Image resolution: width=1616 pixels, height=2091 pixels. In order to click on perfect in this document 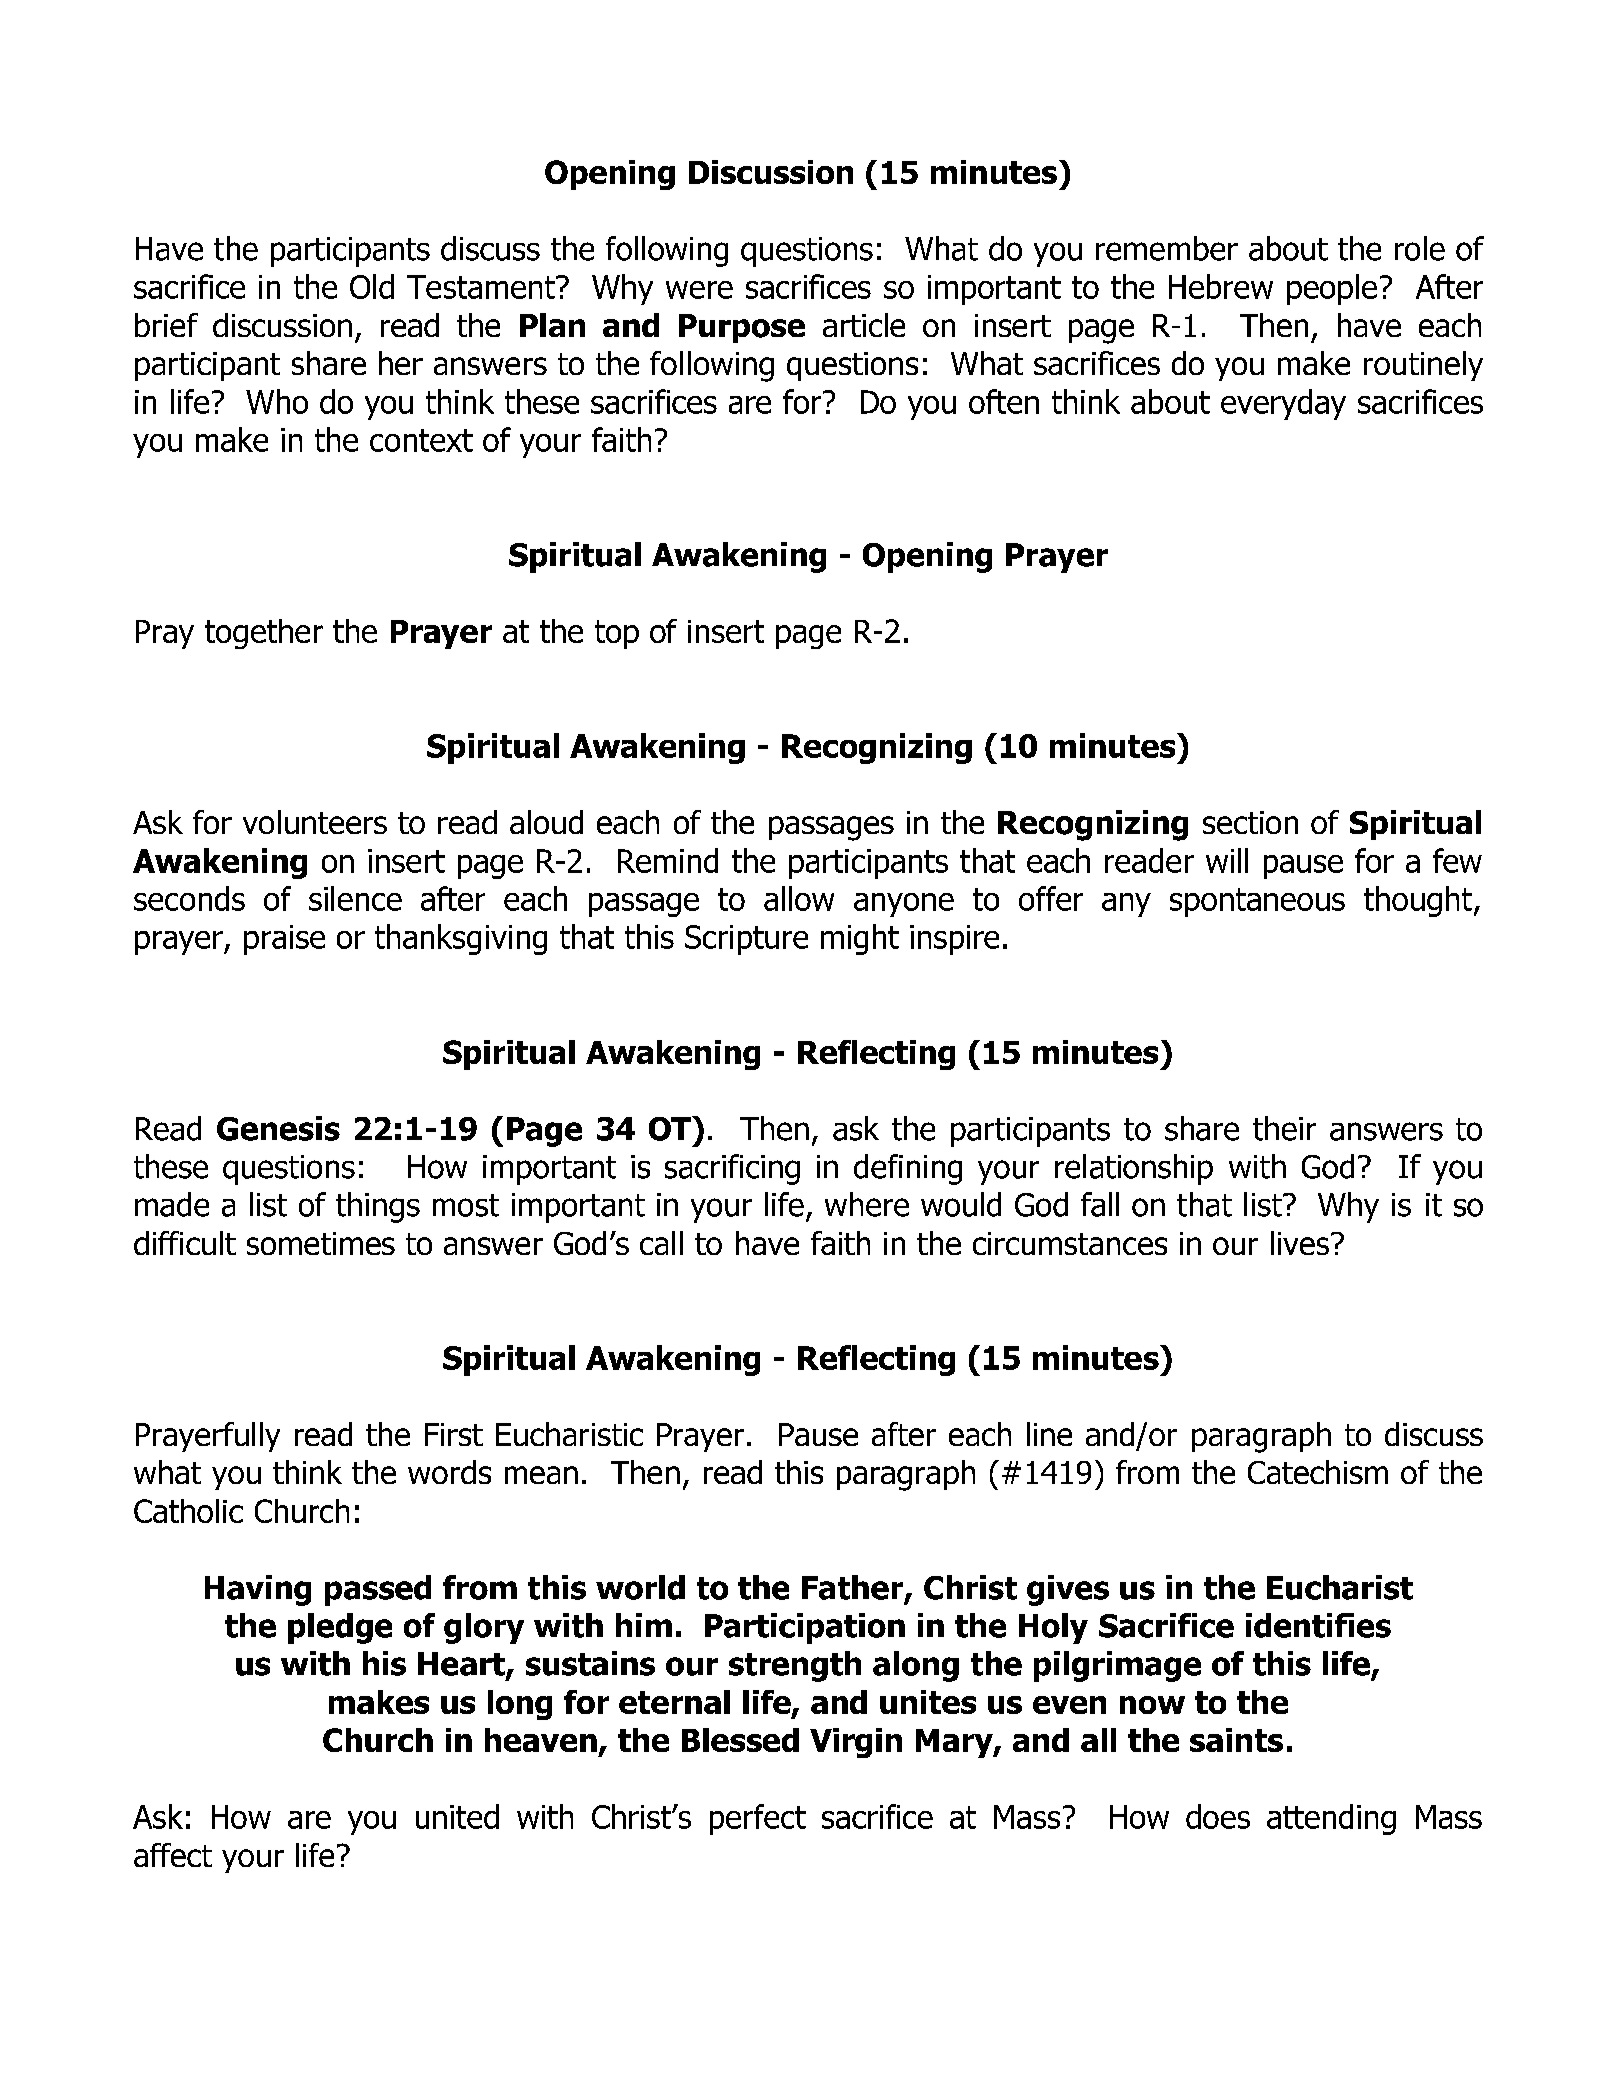, I will do `click(758, 1819)`.
